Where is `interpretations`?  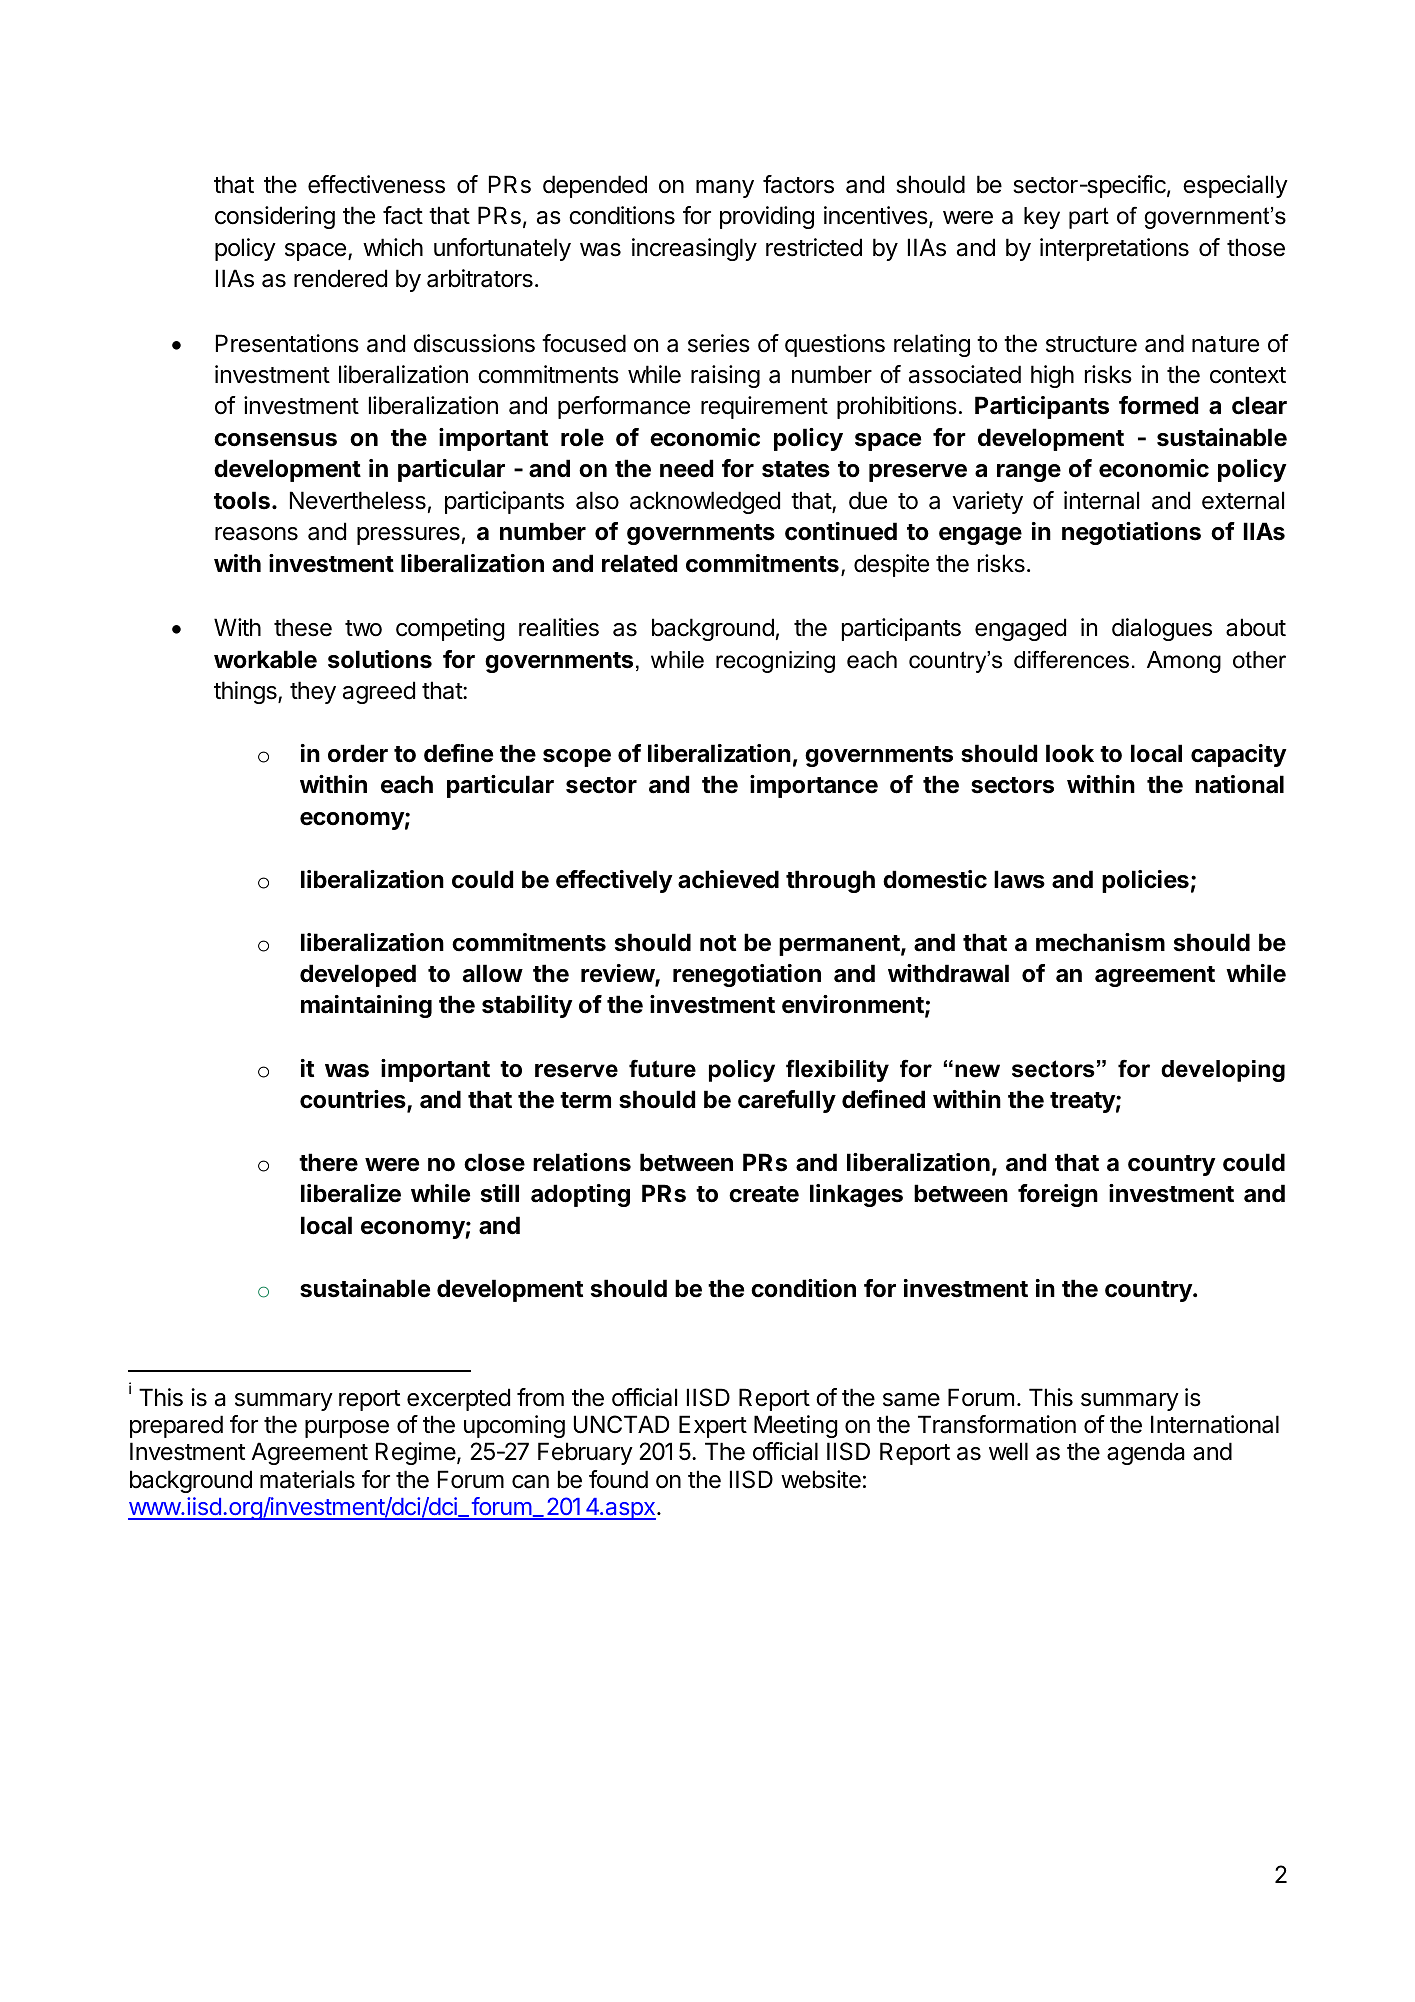 interpretations is located at coordinates (1114, 249).
